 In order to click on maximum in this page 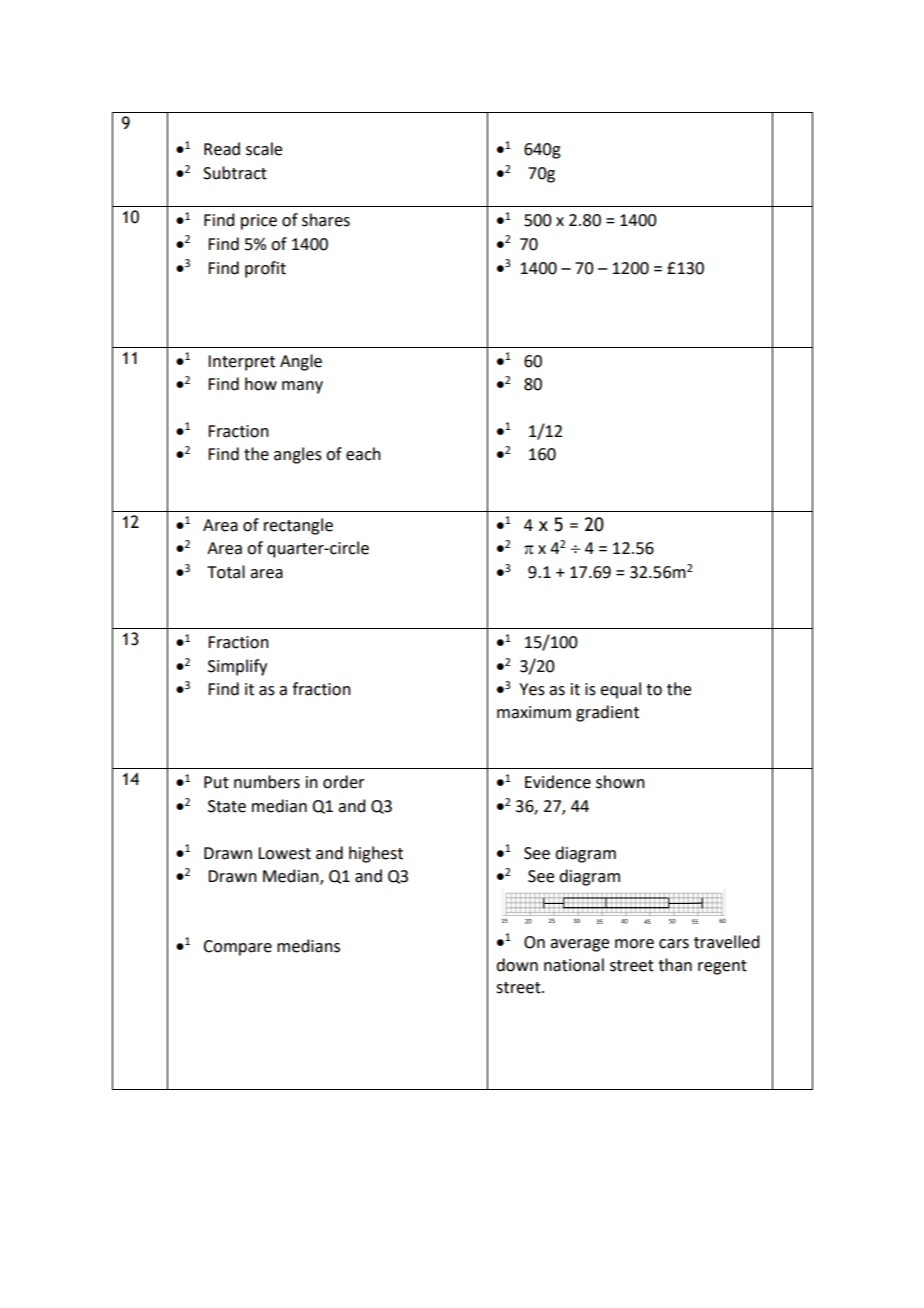, I will do `click(534, 712)`.
